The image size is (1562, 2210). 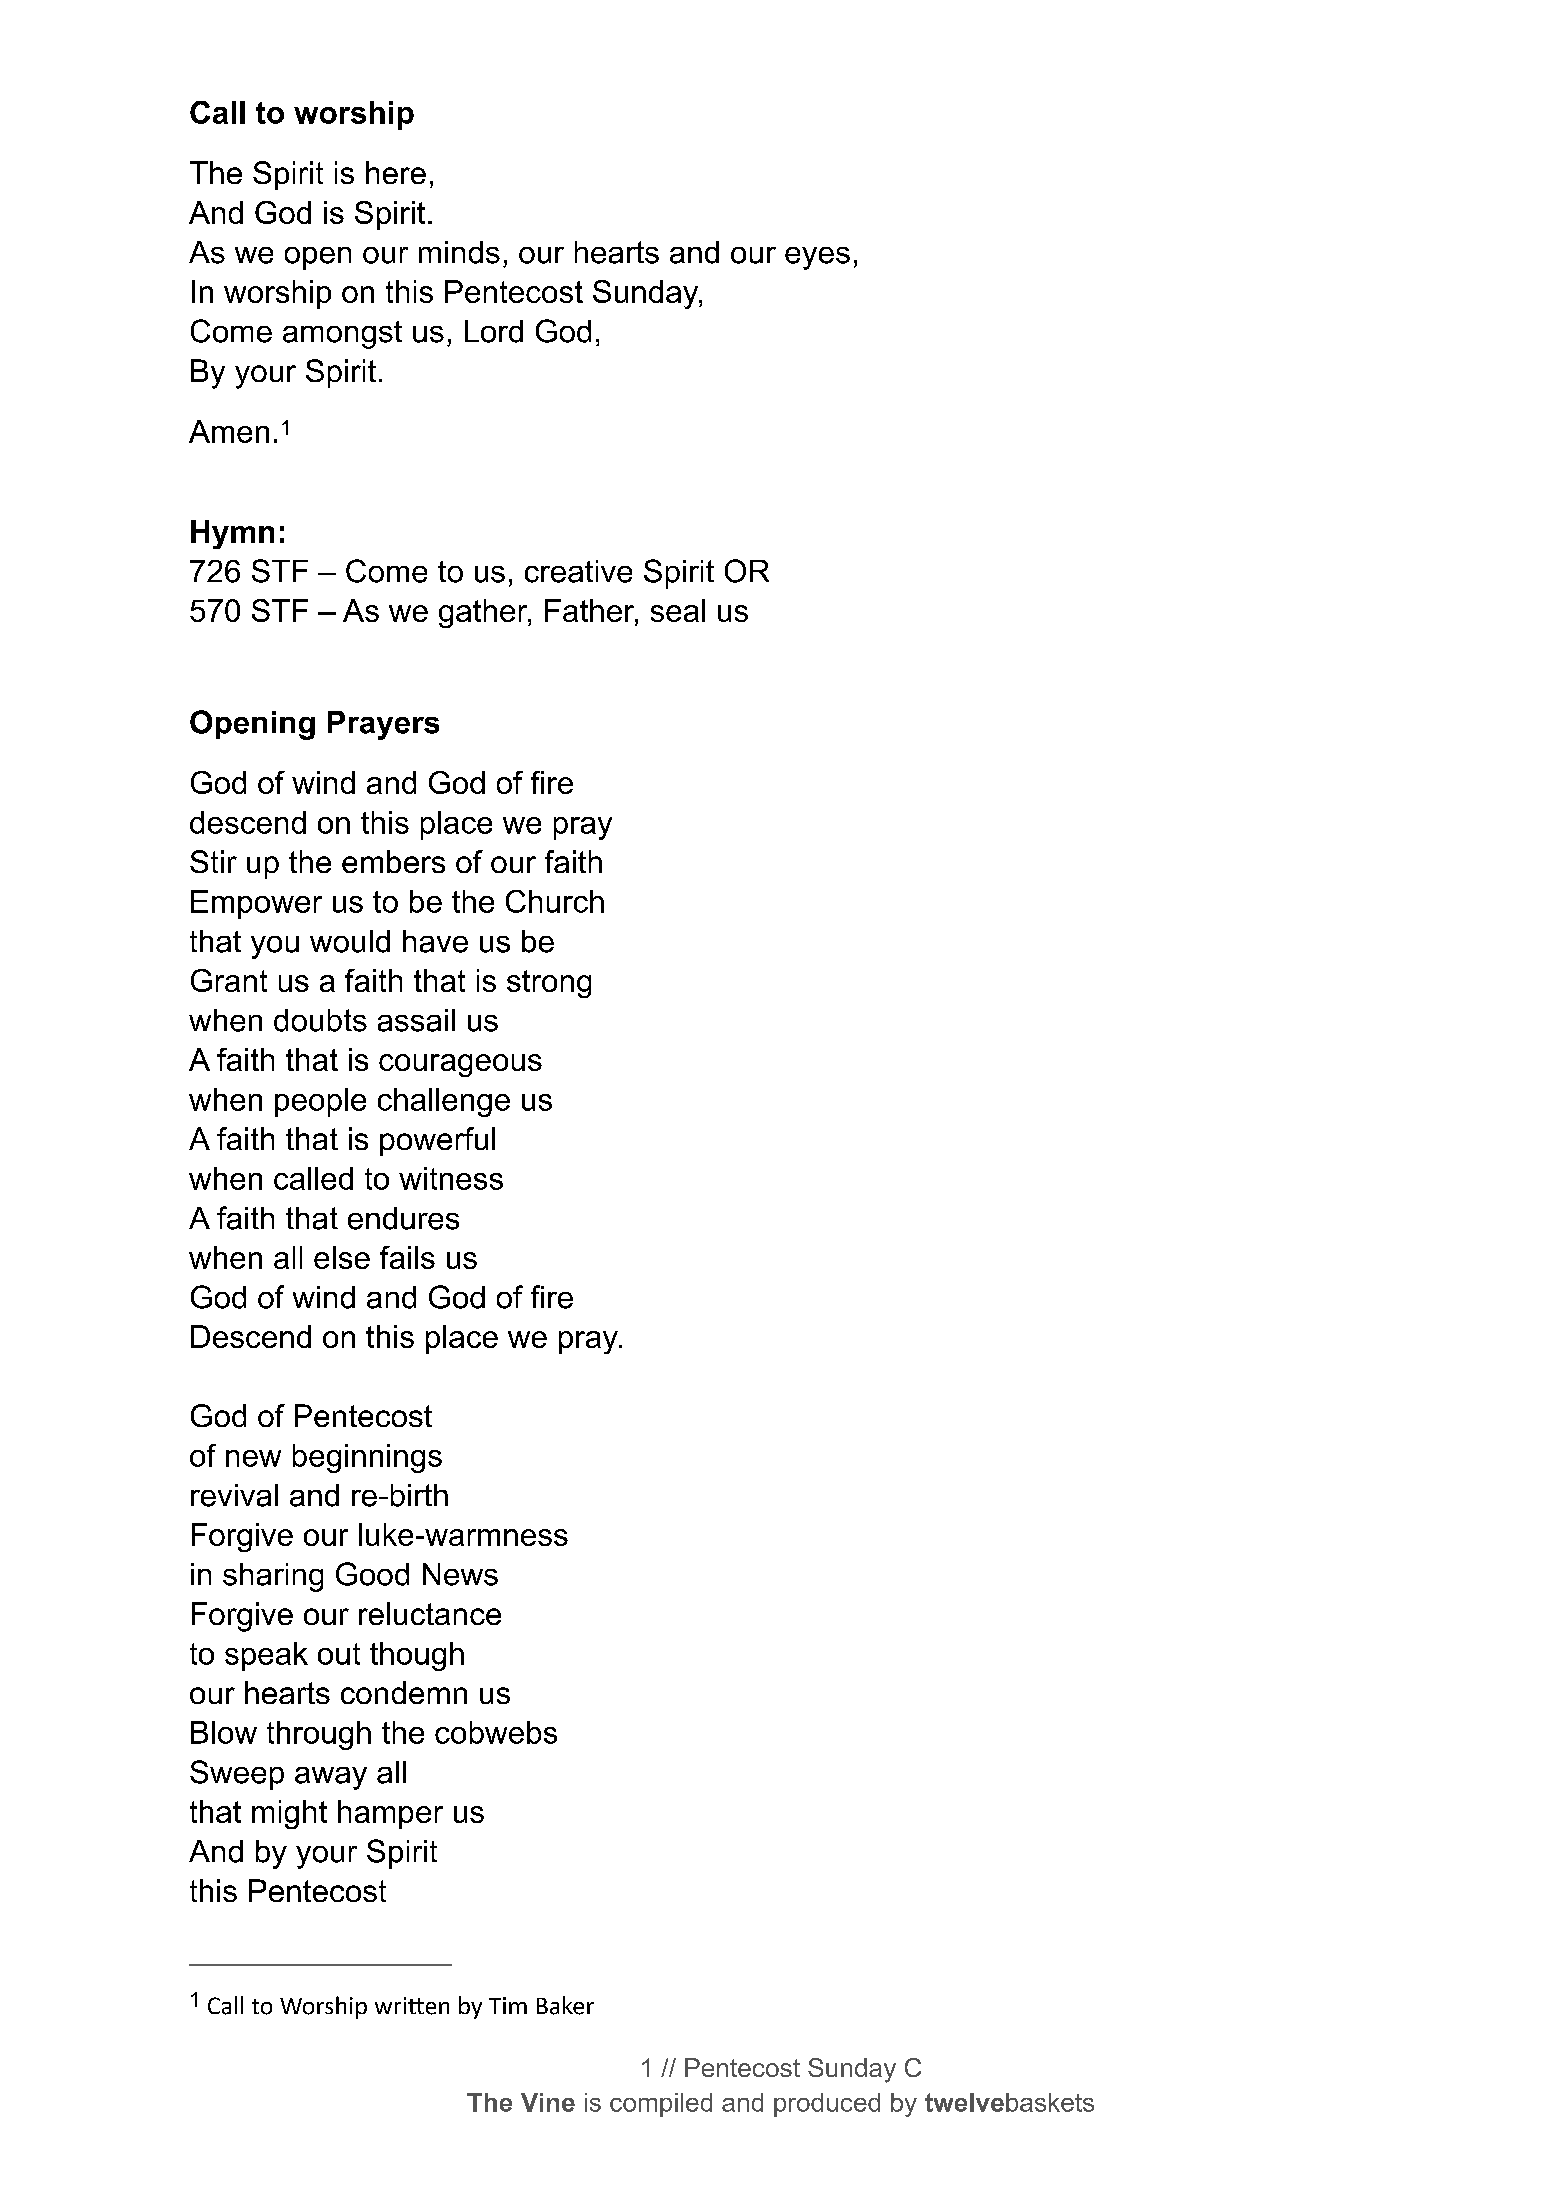 I want to click on News, so click(x=460, y=1574).
